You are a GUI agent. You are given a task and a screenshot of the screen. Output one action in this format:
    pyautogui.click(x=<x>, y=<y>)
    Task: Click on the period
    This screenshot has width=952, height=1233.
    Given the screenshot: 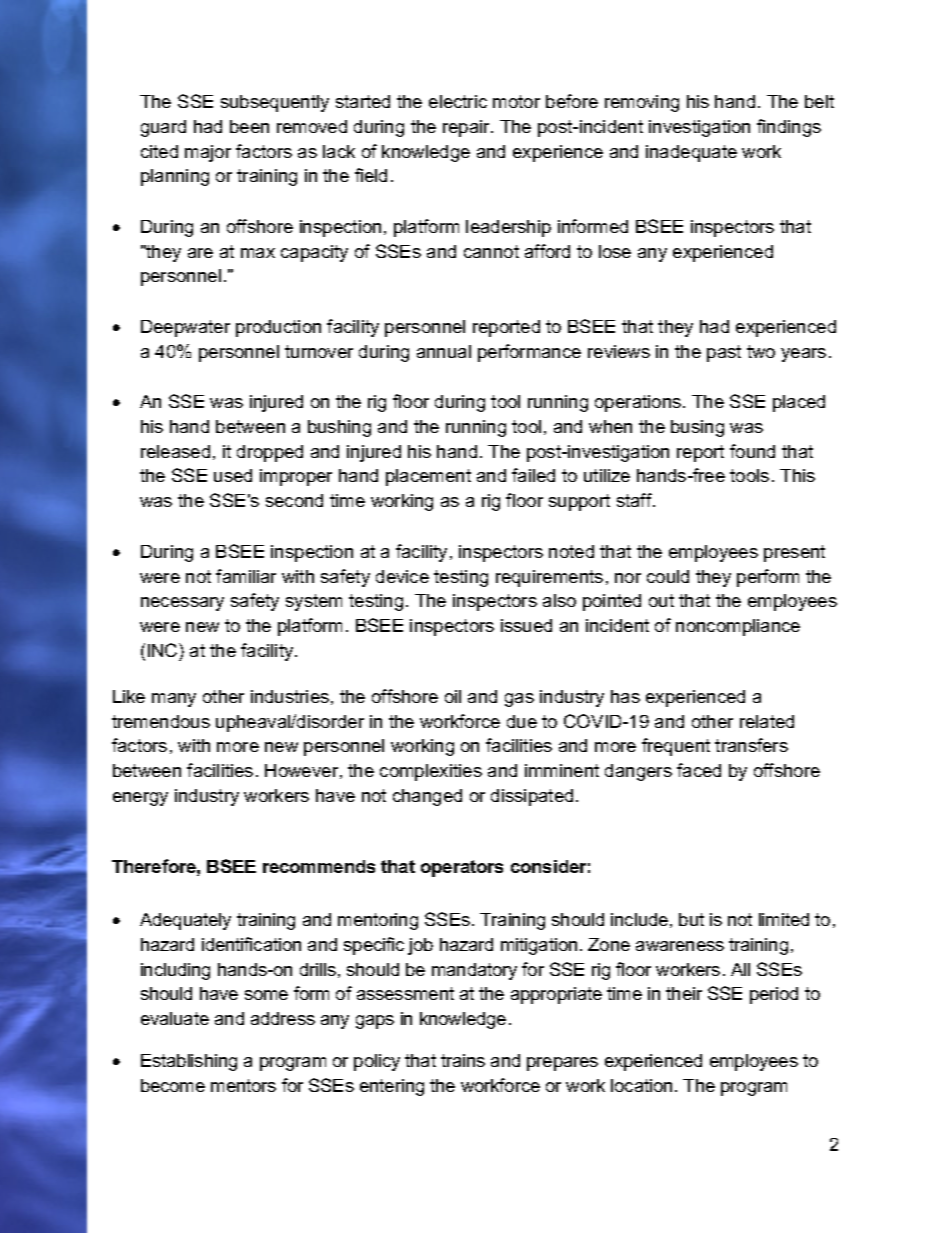 What is the action you would take?
    pyautogui.click(x=774, y=995)
